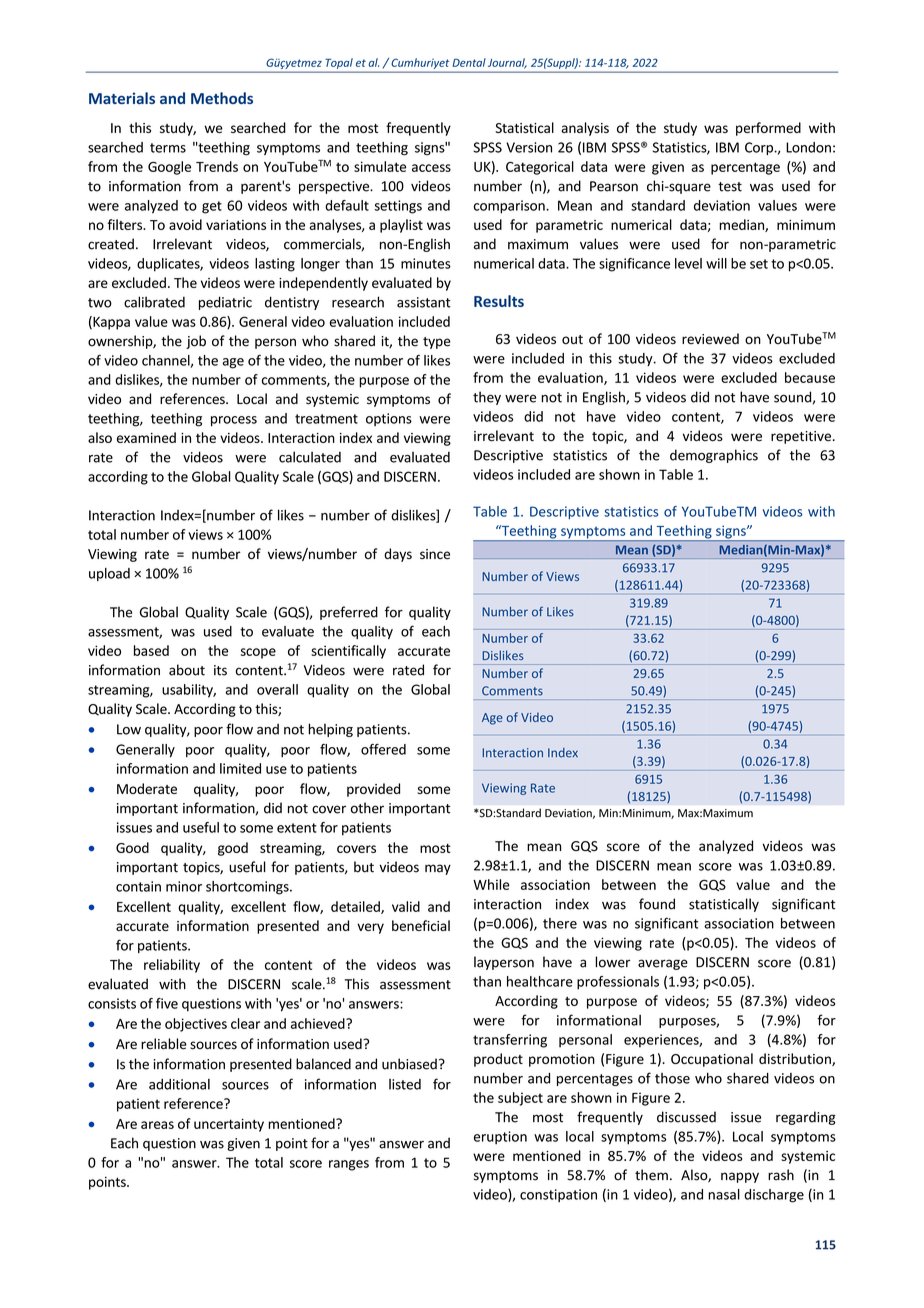  I want to click on may, so click(438, 869).
